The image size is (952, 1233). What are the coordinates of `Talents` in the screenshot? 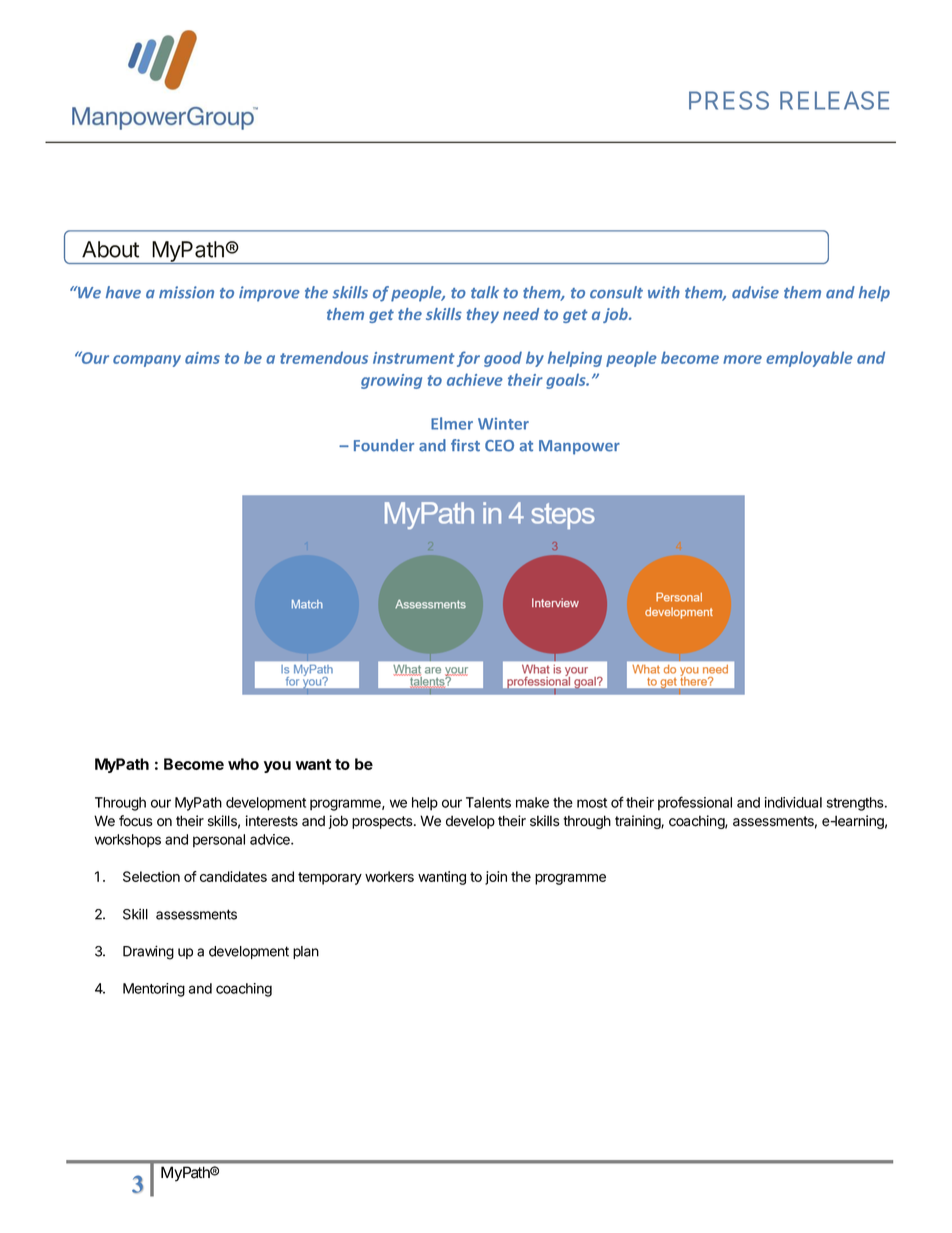 It's located at (488, 802).
